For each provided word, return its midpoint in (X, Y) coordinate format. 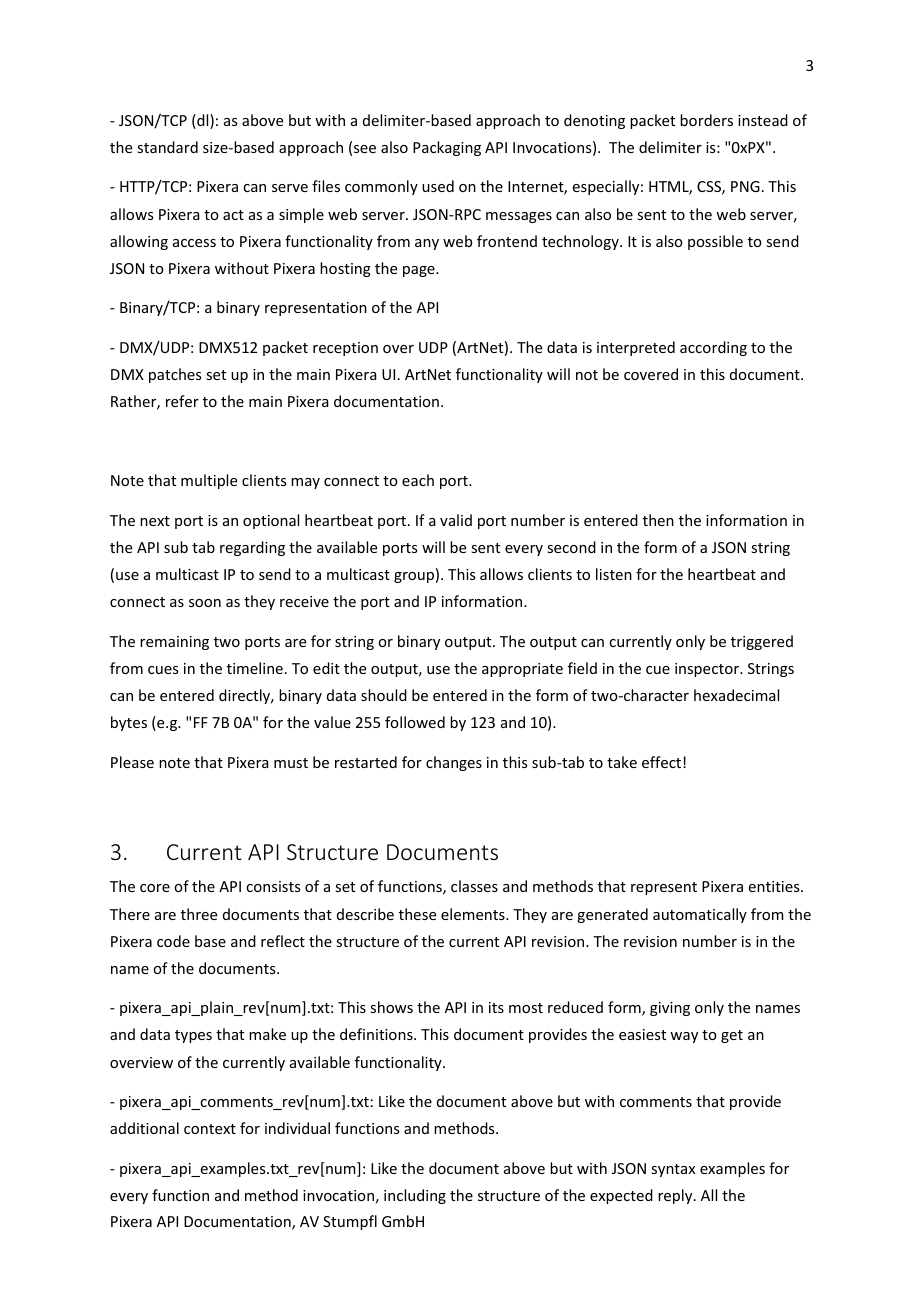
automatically (700, 915)
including (415, 1196)
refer (182, 401)
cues (163, 670)
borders (706, 120)
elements (474, 914)
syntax (673, 1170)
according (713, 348)
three (199, 914)
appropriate (522, 670)
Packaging (447, 148)
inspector (708, 670)
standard (167, 147)
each (418, 480)
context (210, 1129)
